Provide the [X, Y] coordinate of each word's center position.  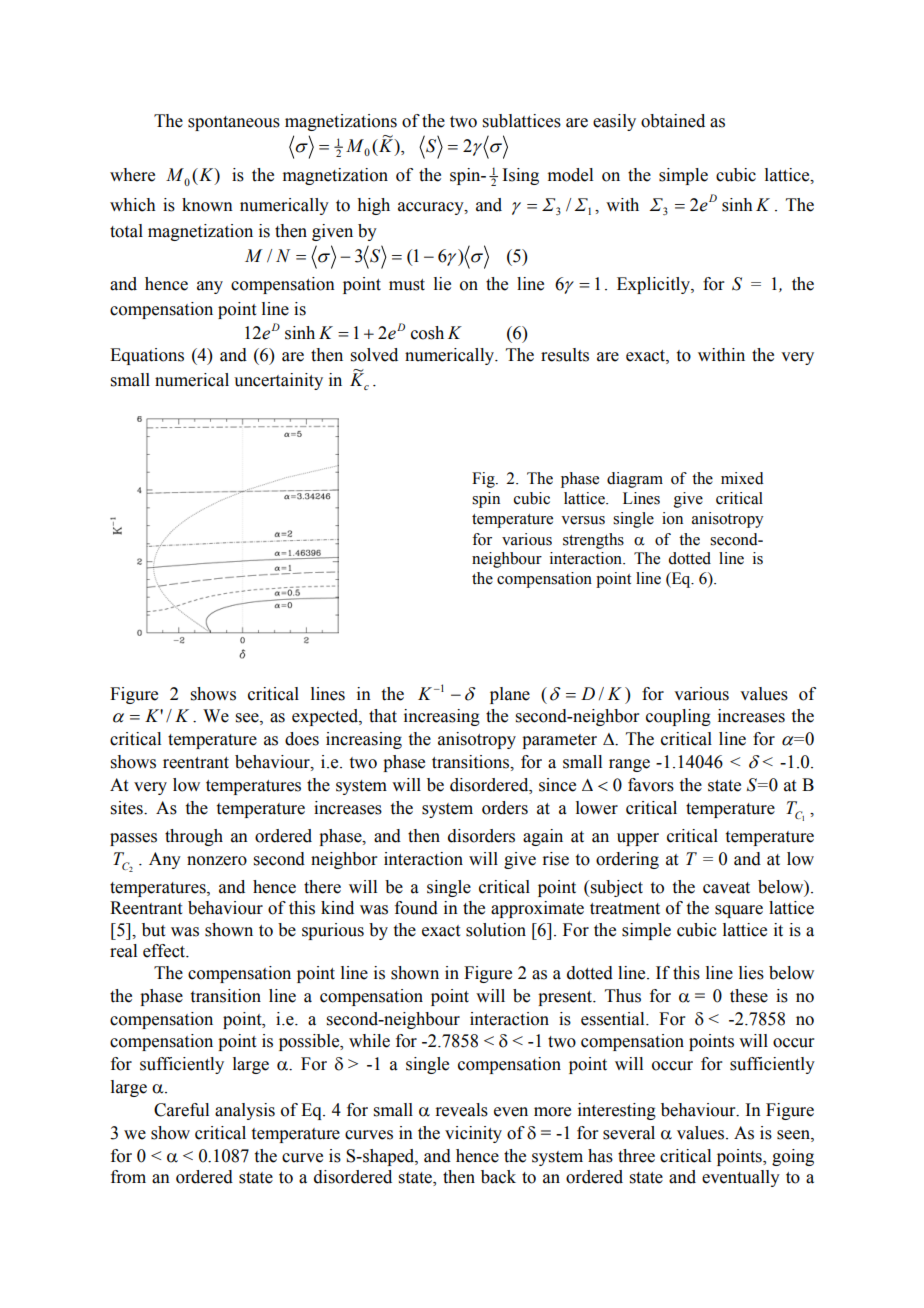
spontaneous [234, 123]
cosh [427, 333]
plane [510, 695]
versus [583, 520]
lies [751, 973]
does [302, 739]
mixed [742, 478]
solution [496, 930]
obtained [673, 121]
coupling [678, 717]
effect [165, 951]
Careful [181, 1110]
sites [128, 808]
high [373, 206]
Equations [147, 356]
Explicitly [654, 285]
